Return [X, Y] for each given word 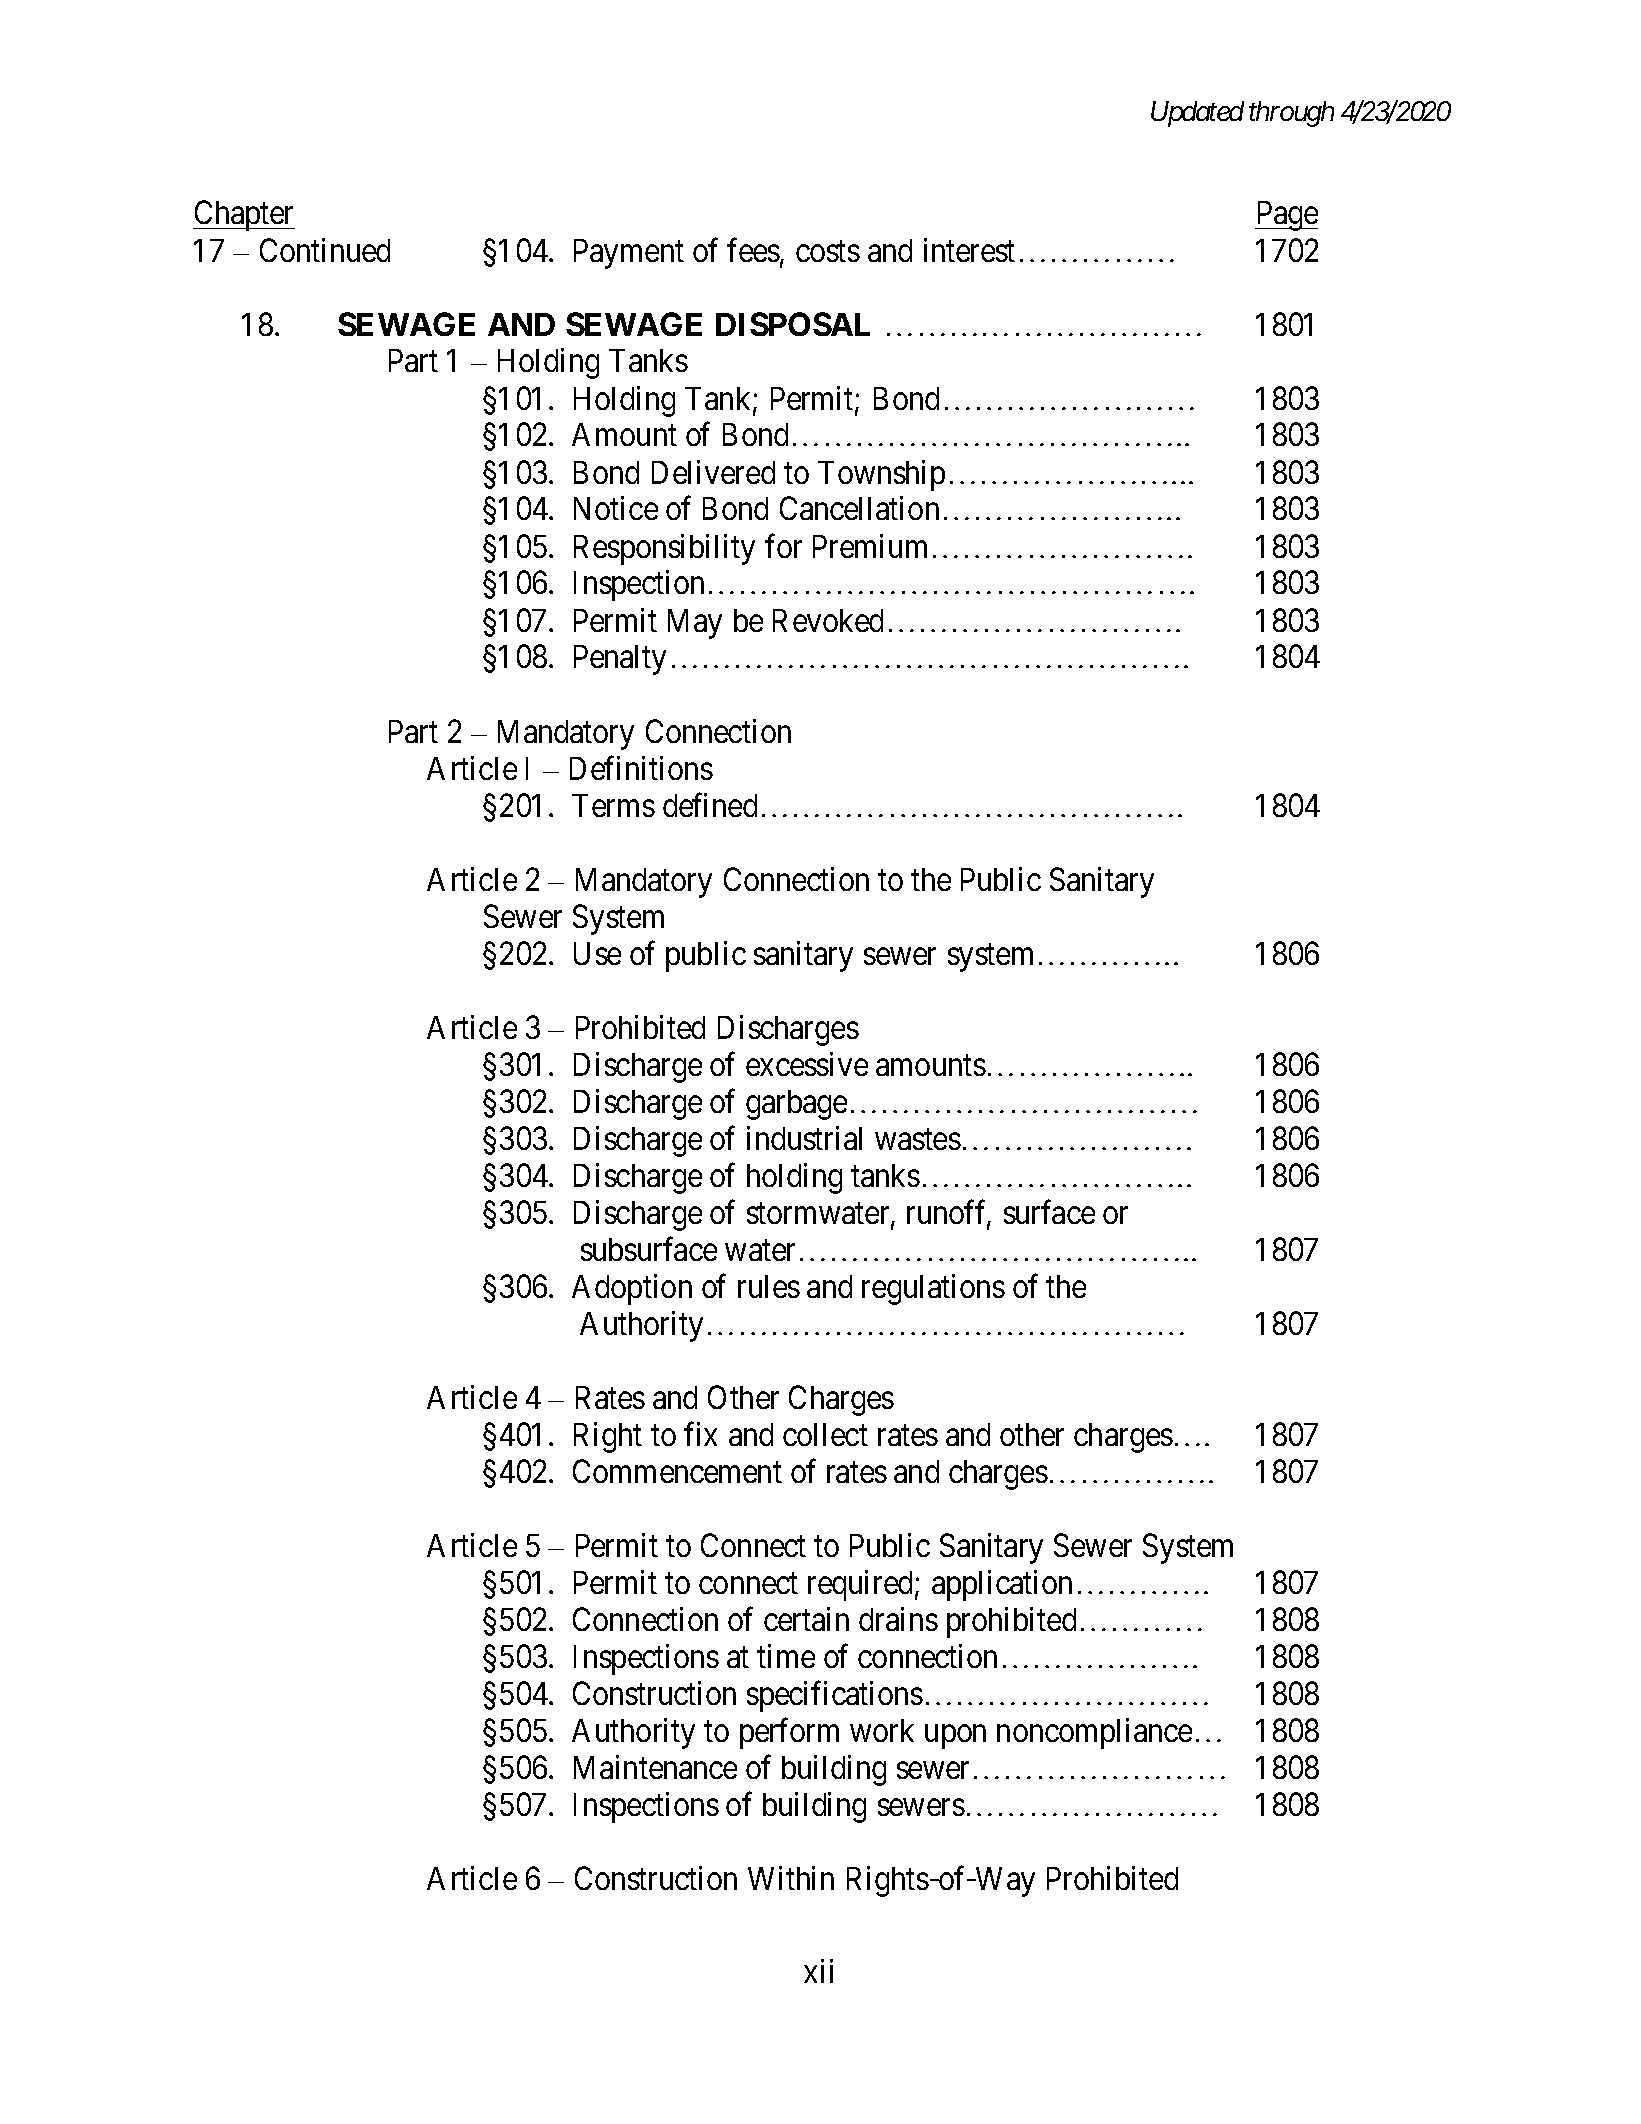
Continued [325, 250]
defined [710, 805]
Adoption [632, 1289]
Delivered [713, 472]
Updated [1197, 114]
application [1002, 1585]
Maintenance [655, 1767]
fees [753, 250]
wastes [918, 1139]
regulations [933, 1289]
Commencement [677, 1471]
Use [597, 953]
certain [806, 1619]
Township [881, 475]
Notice [616, 508]
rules [769, 1286]
